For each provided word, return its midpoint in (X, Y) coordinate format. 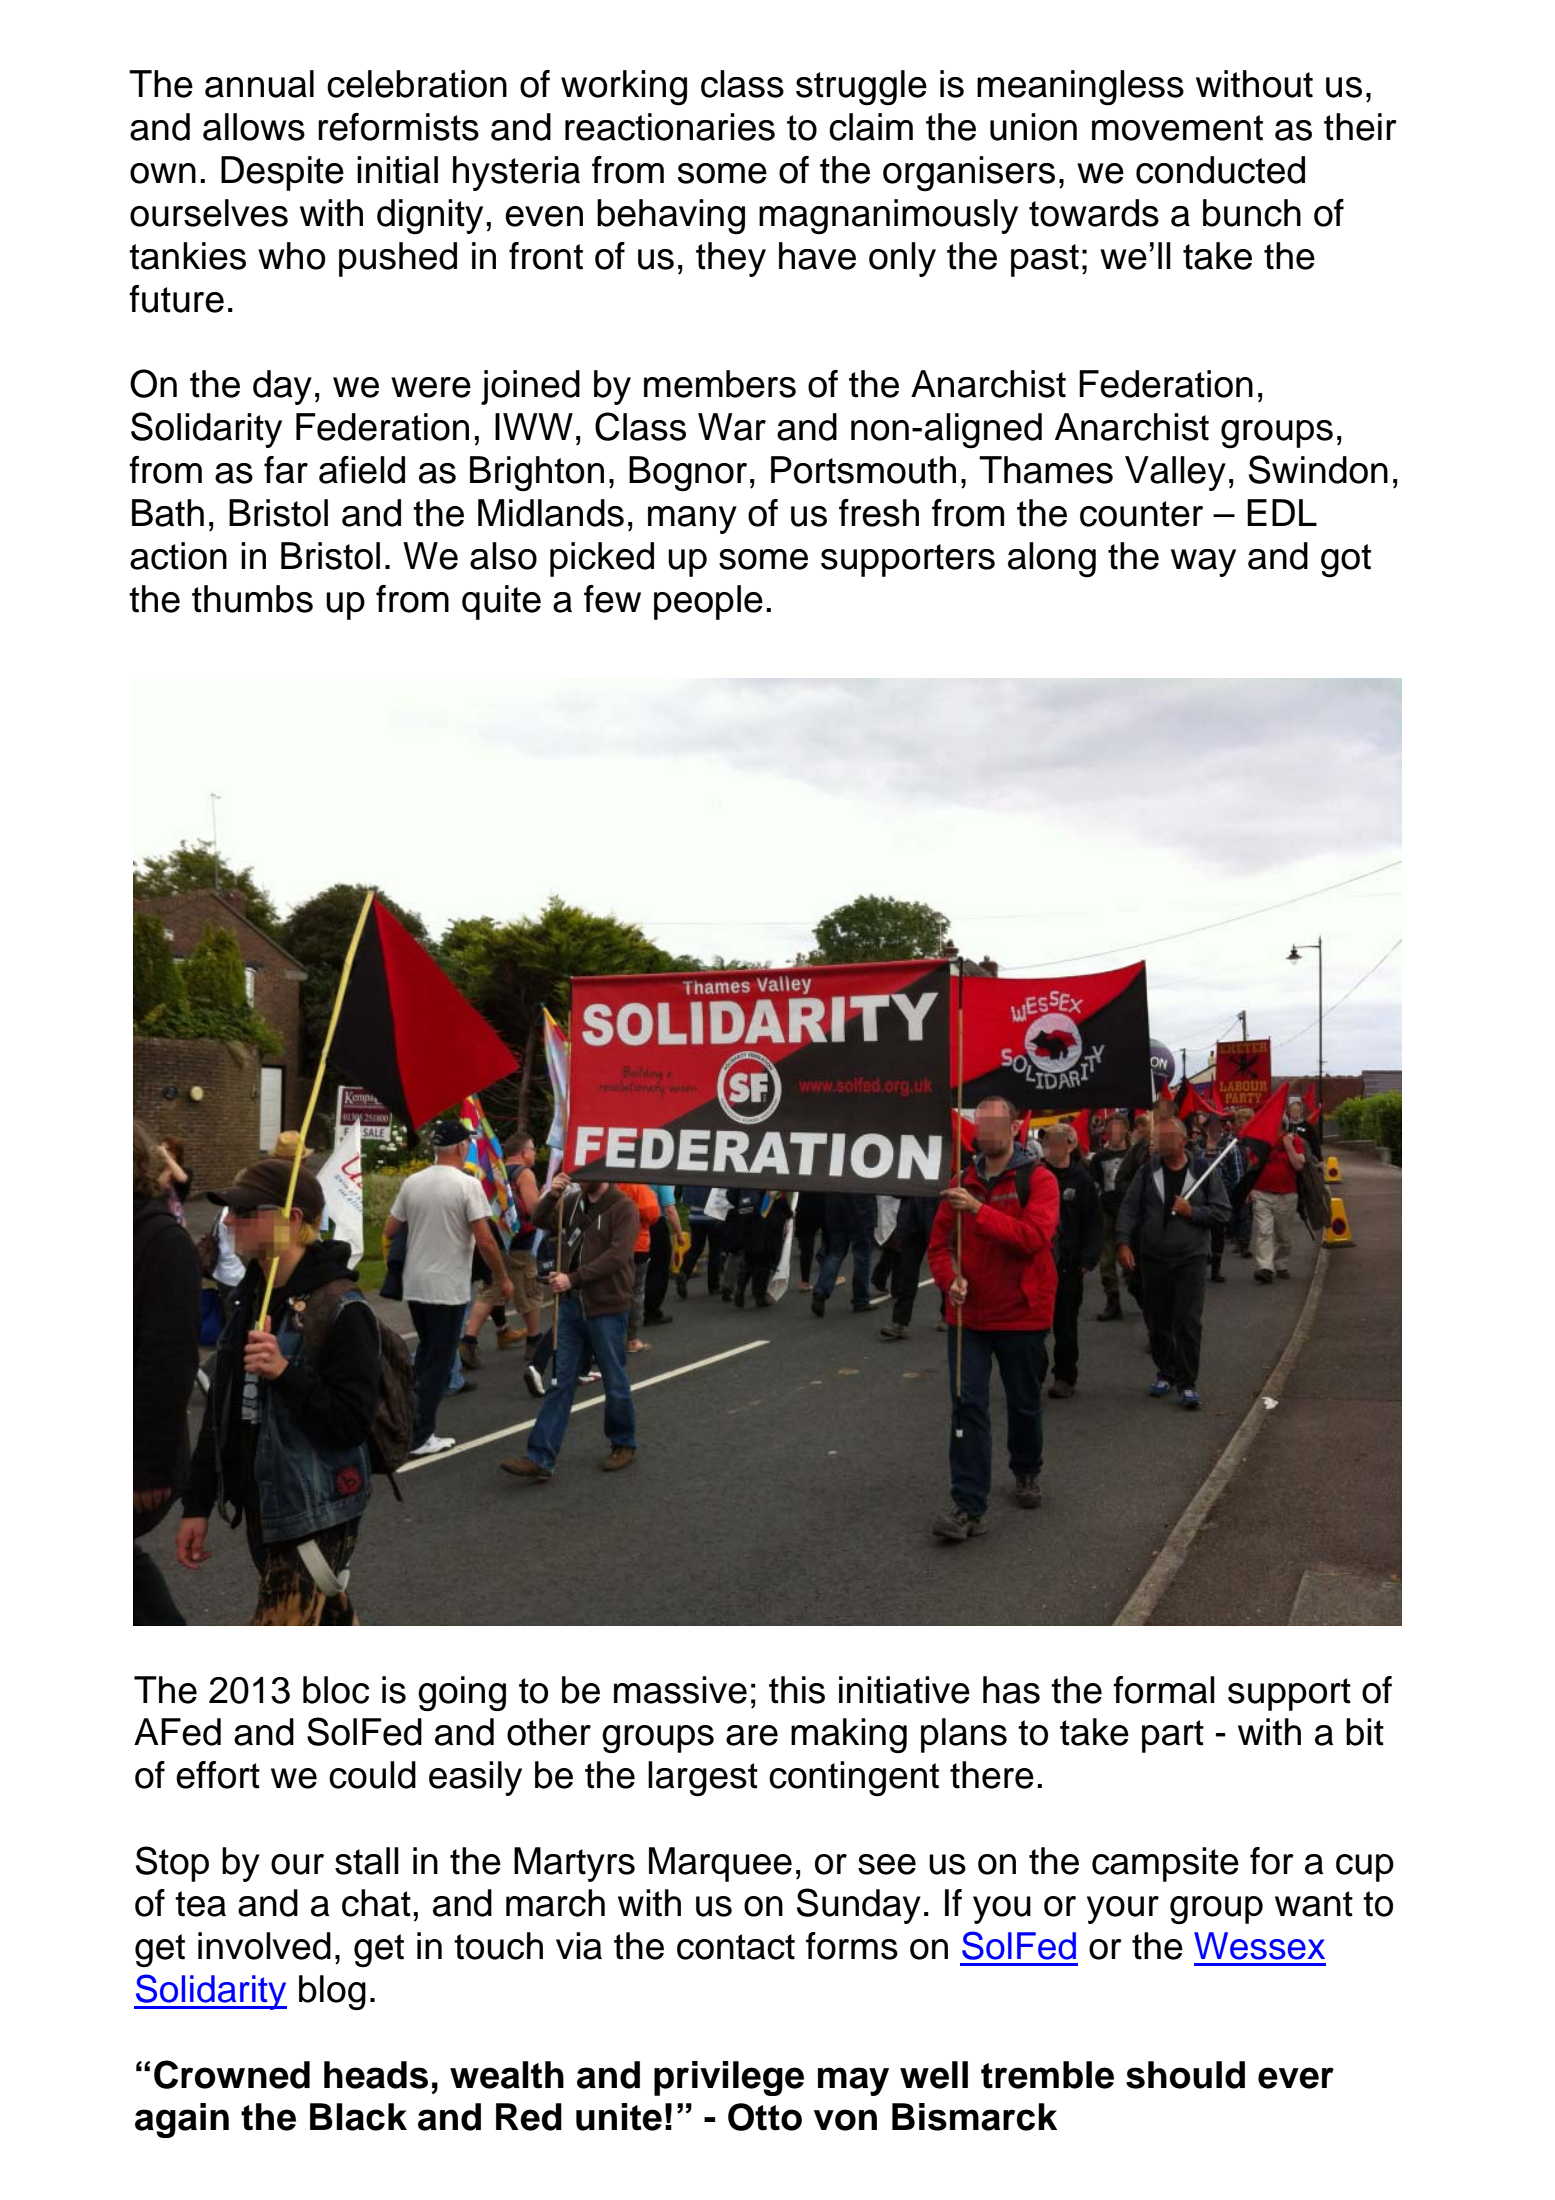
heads (376, 2075)
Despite (282, 173)
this (797, 1690)
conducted (1220, 170)
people (708, 602)
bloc (336, 1690)
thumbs (252, 599)
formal (1164, 1690)
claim (871, 127)
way (1203, 563)
